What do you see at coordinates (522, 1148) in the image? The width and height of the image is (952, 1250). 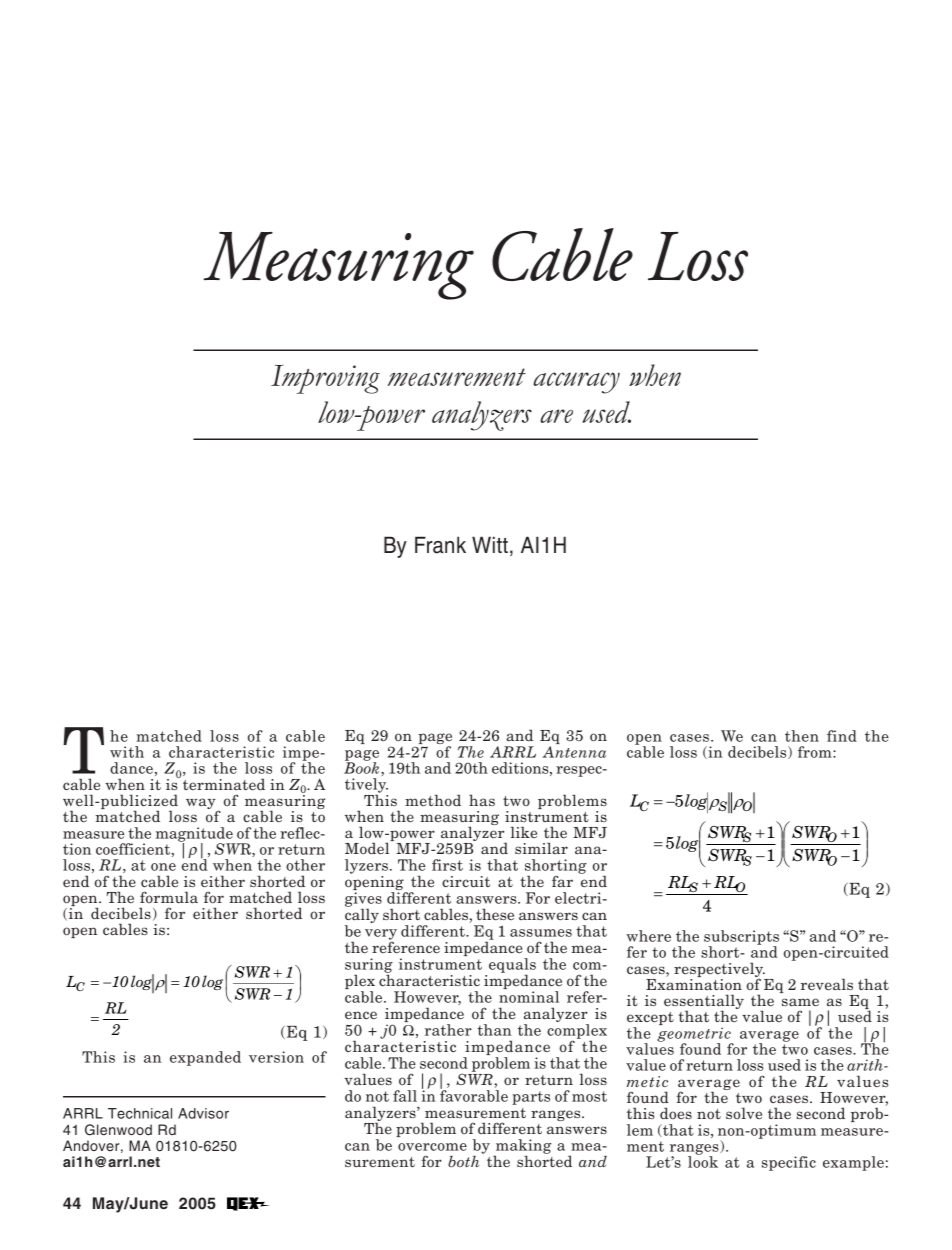 I see `making` at bounding box center [522, 1148].
